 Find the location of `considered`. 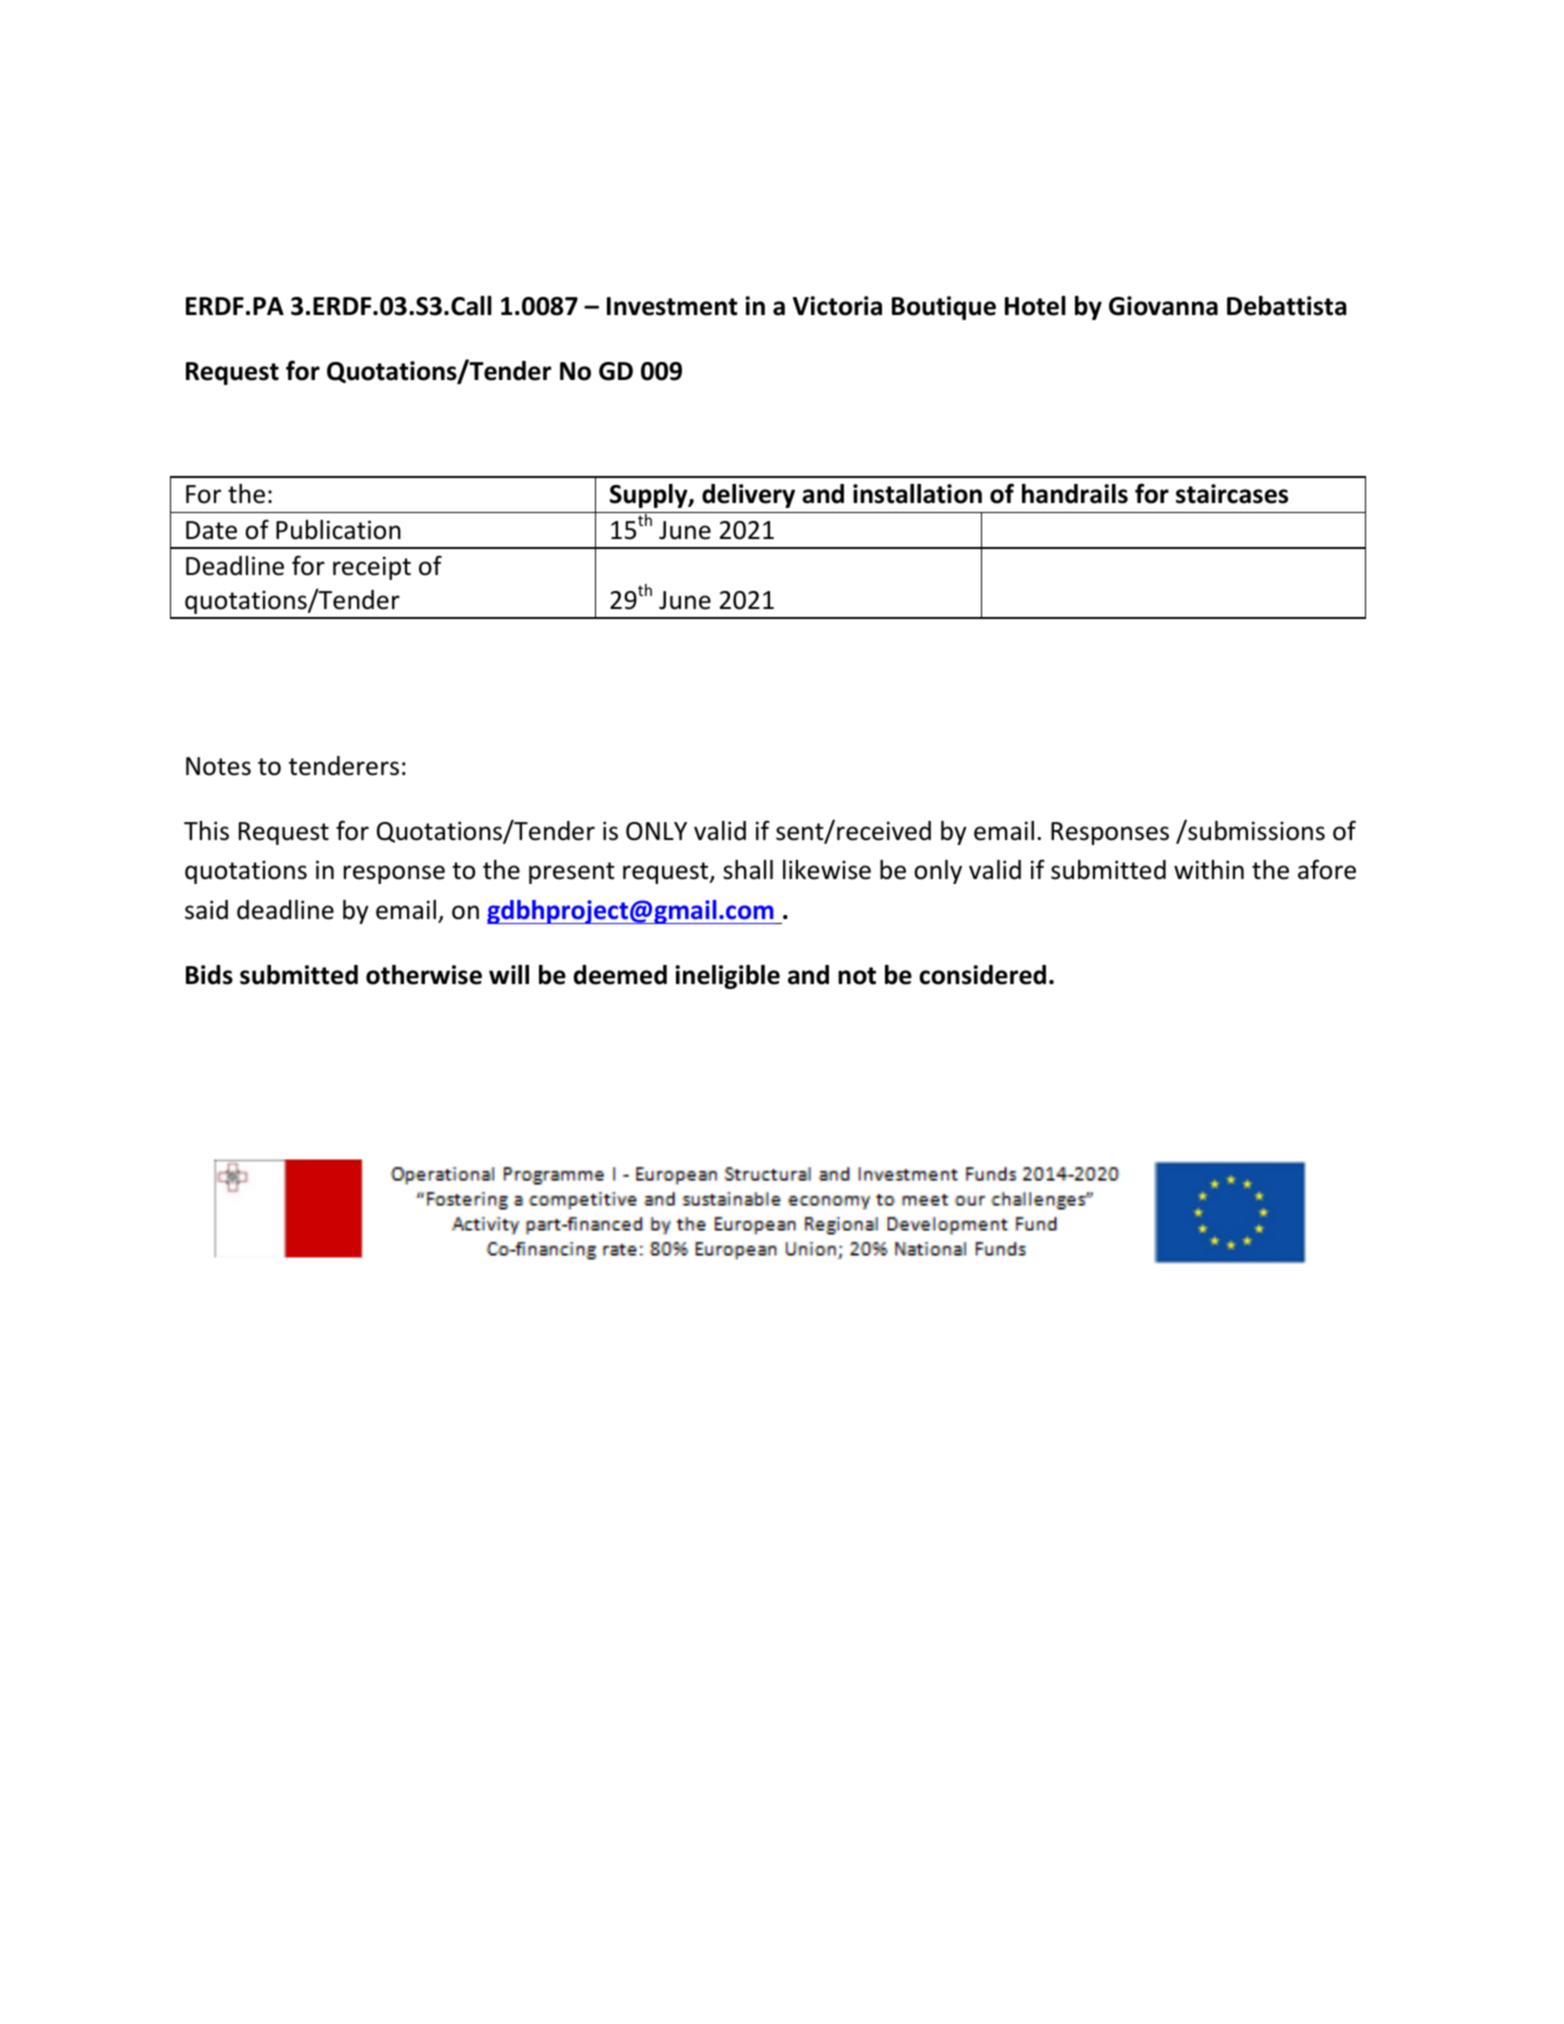

considered is located at coordinates (982, 975).
